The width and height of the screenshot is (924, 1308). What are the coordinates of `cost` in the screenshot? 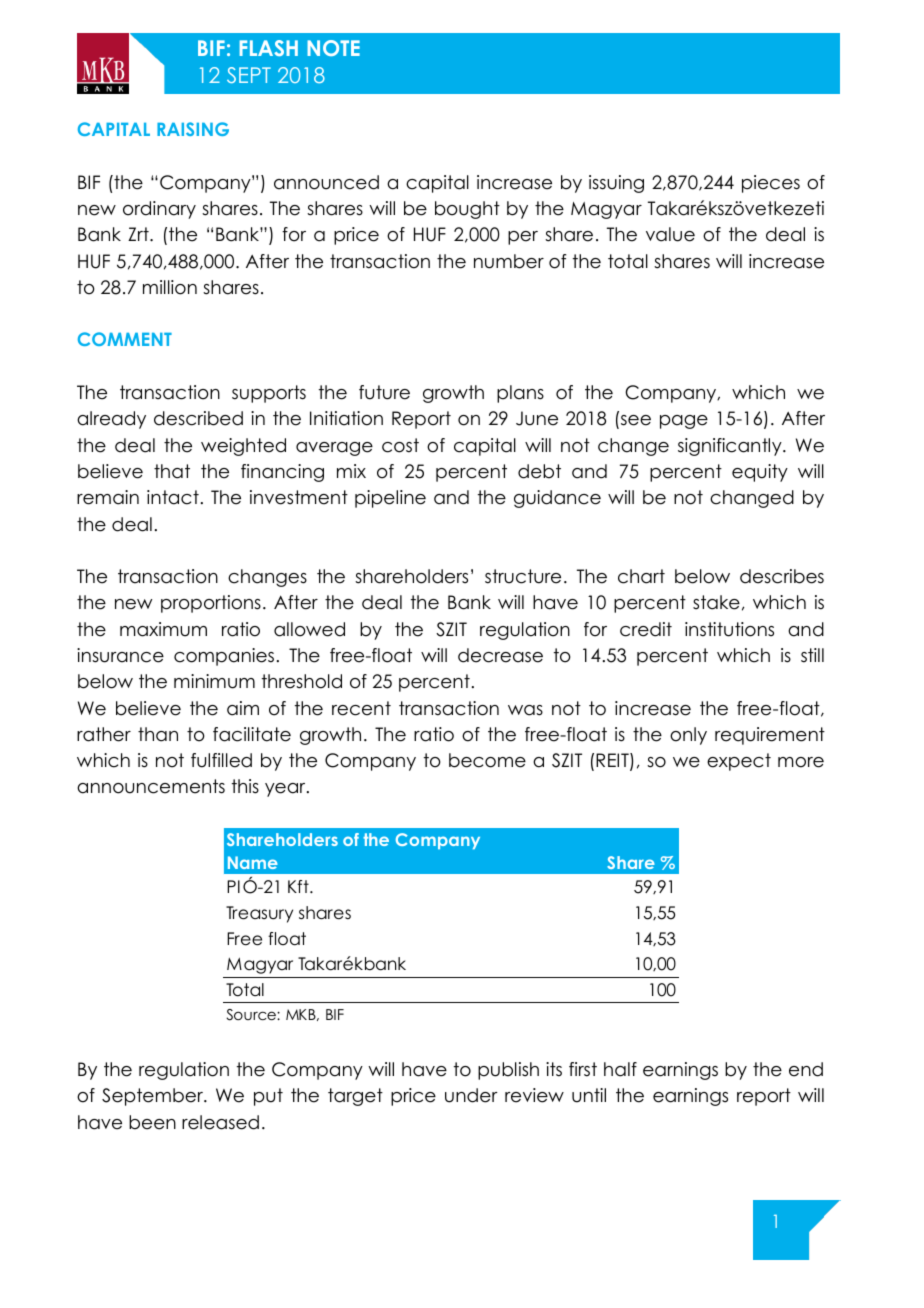 It's located at (400, 445).
